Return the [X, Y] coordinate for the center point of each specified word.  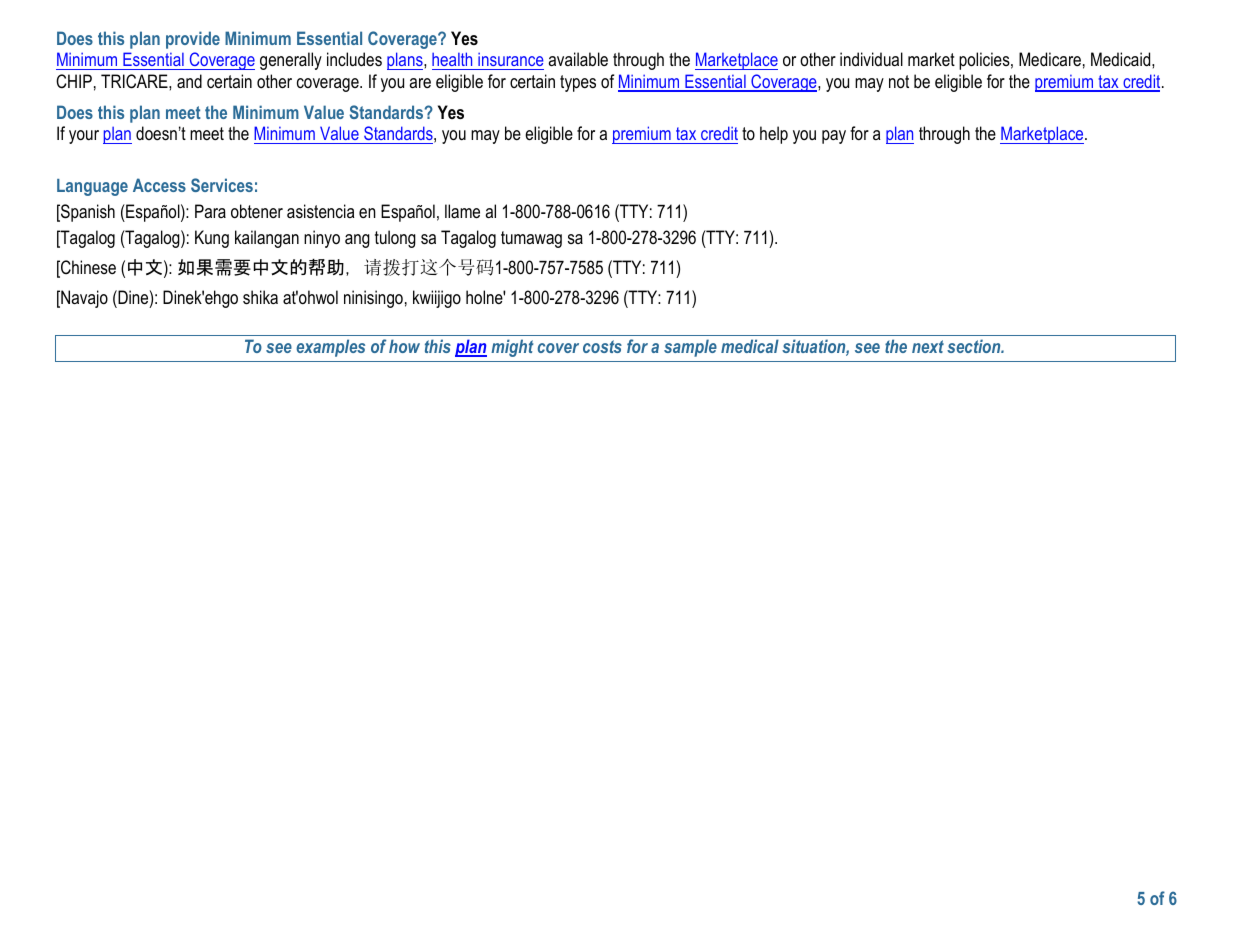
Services [222, 185]
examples [330, 348]
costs [602, 346]
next [928, 346]
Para [210, 211]
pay [834, 137]
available [578, 59]
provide [193, 40]
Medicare [1050, 59]
